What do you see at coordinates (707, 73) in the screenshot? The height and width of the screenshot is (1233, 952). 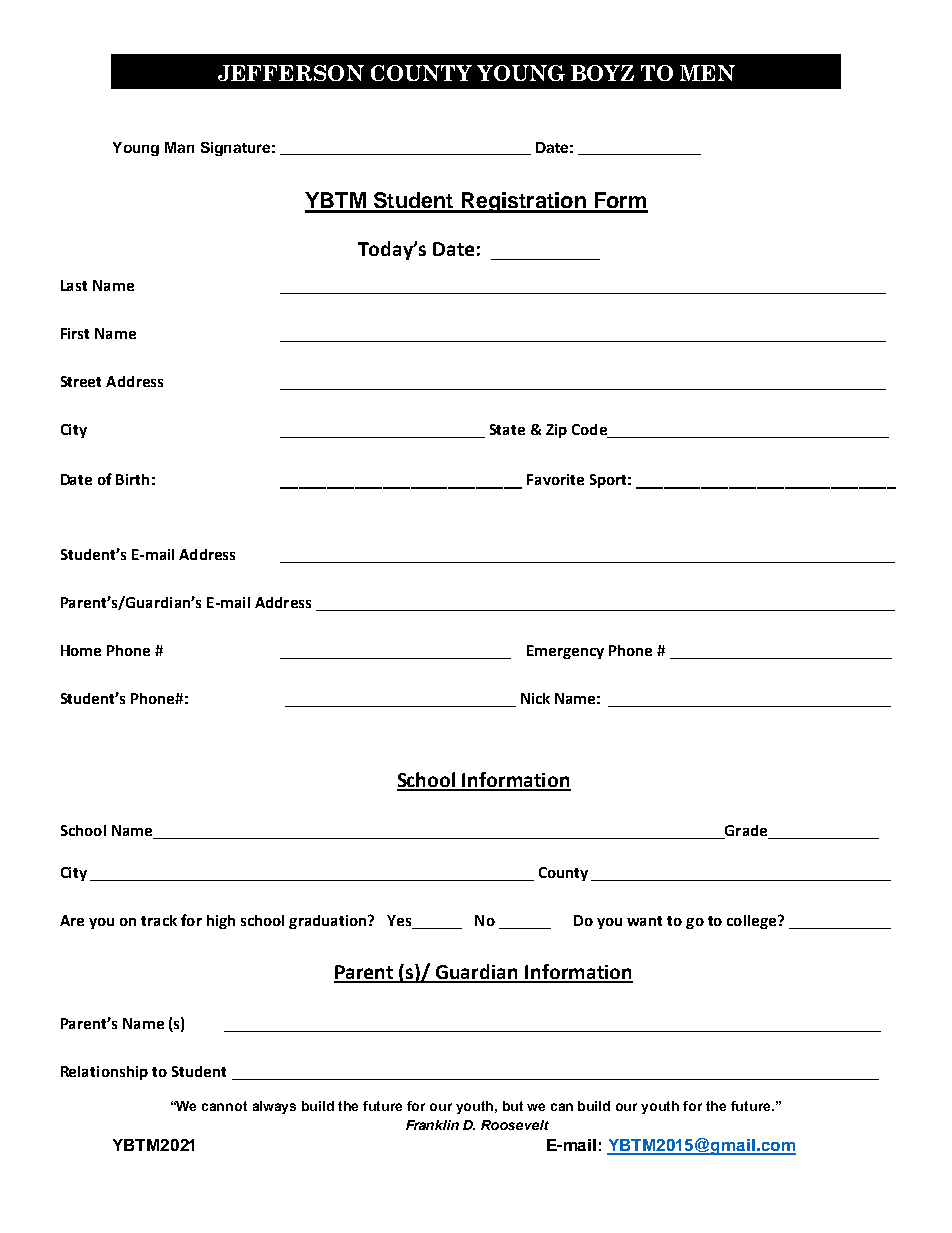 I see `MEN` at bounding box center [707, 73].
